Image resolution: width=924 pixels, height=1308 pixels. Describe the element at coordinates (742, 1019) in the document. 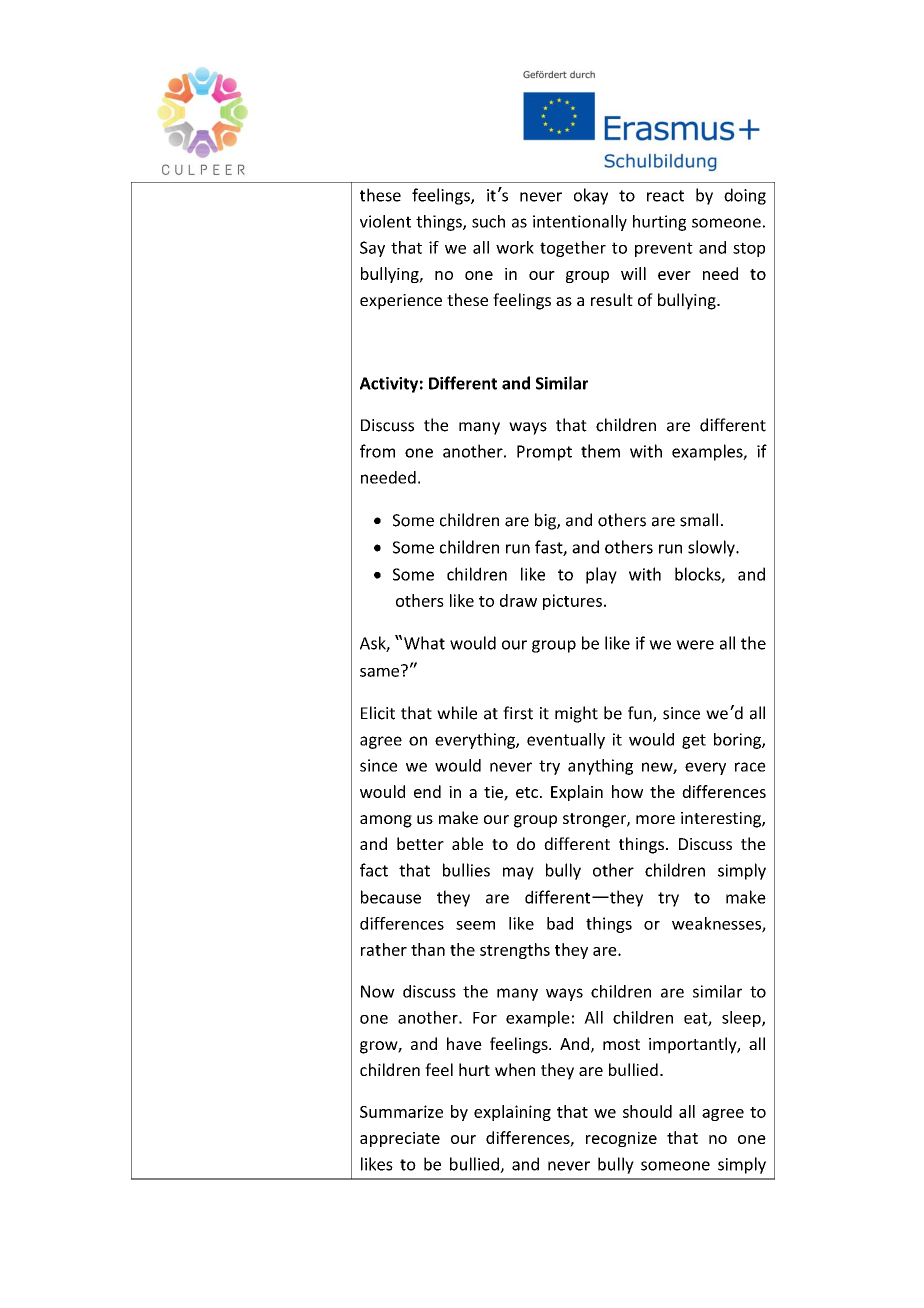

I see `sleep` at that location.
